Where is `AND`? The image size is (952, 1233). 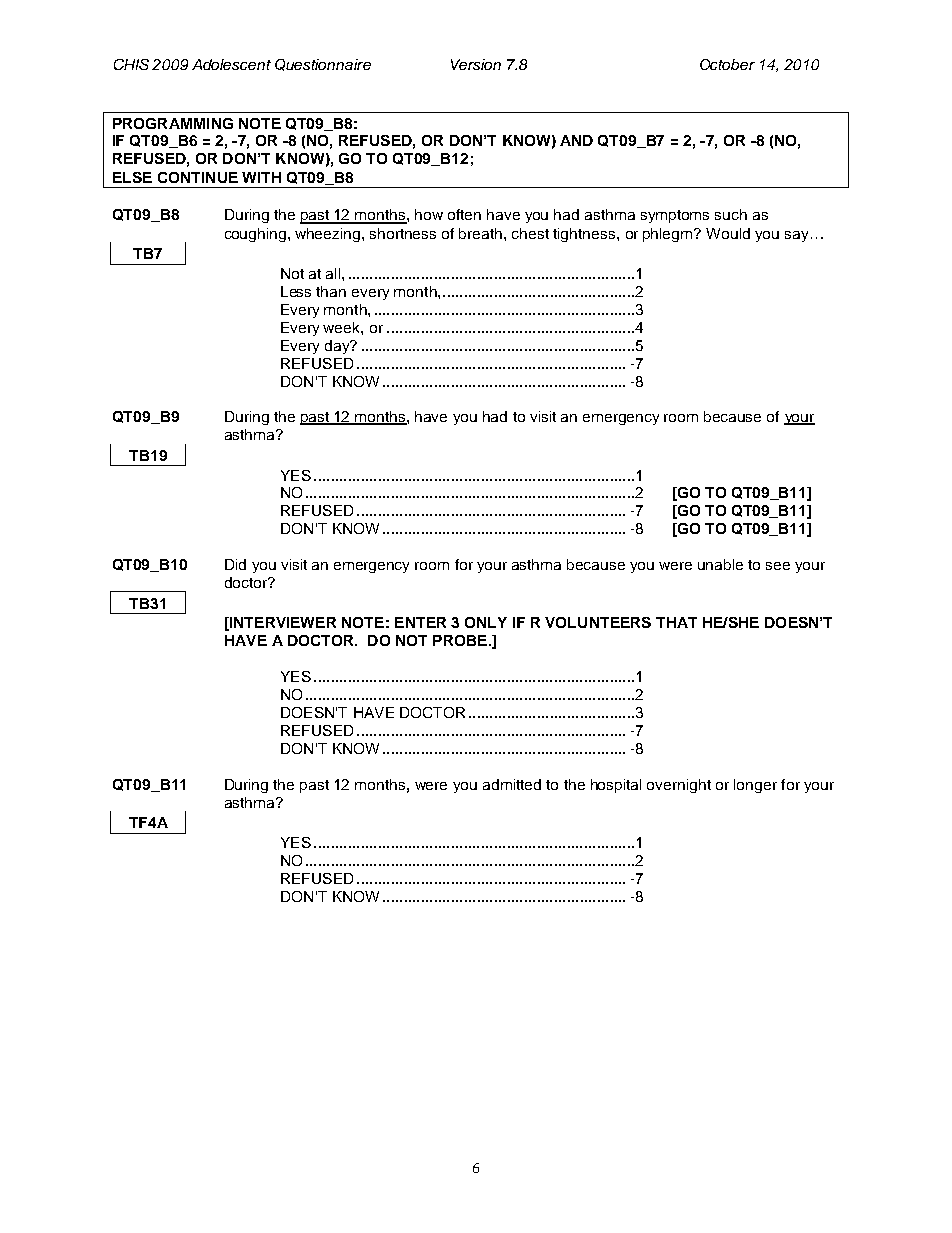 AND is located at coordinates (576, 140).
